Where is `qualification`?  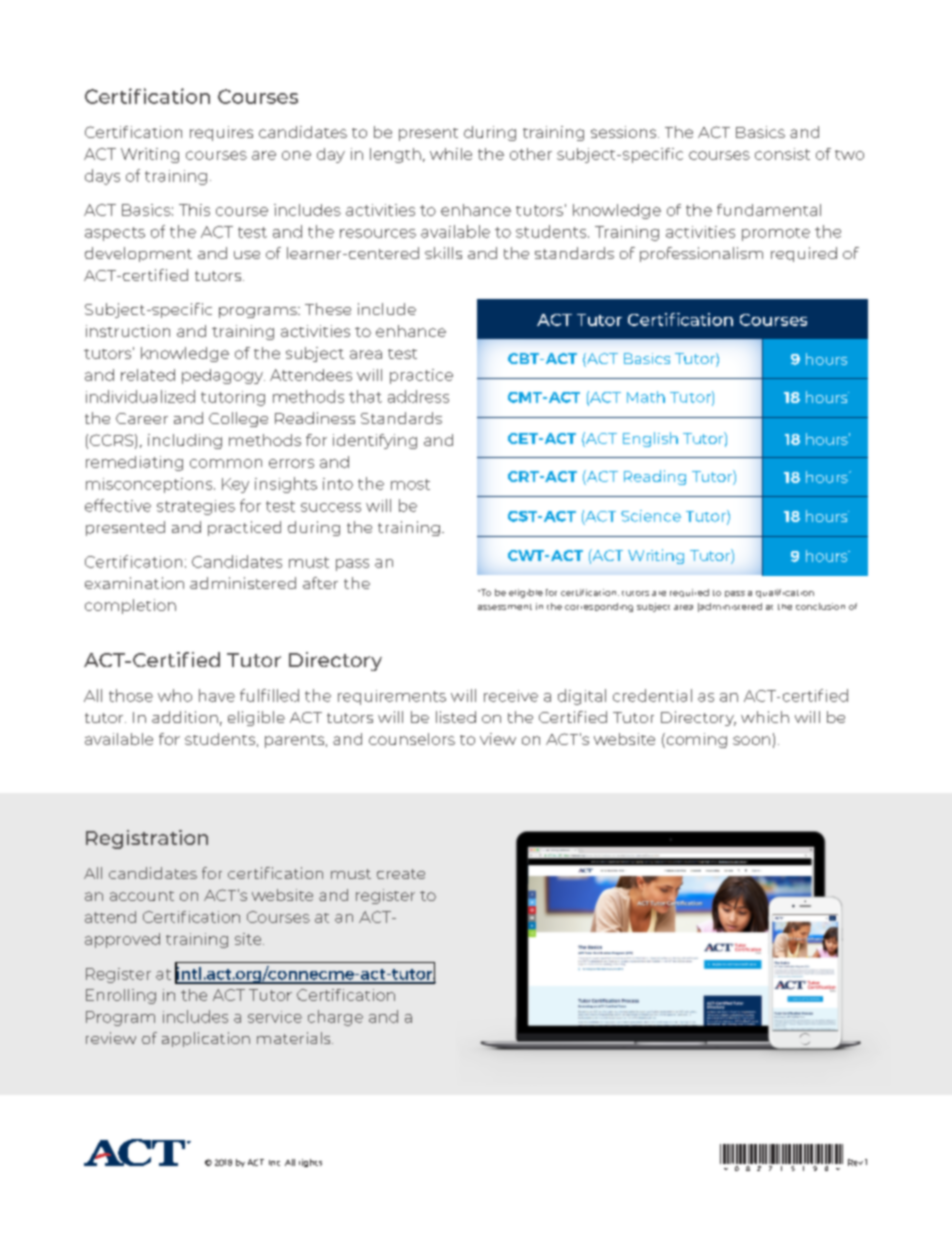 qualification is located at coordinates (785, 593).
